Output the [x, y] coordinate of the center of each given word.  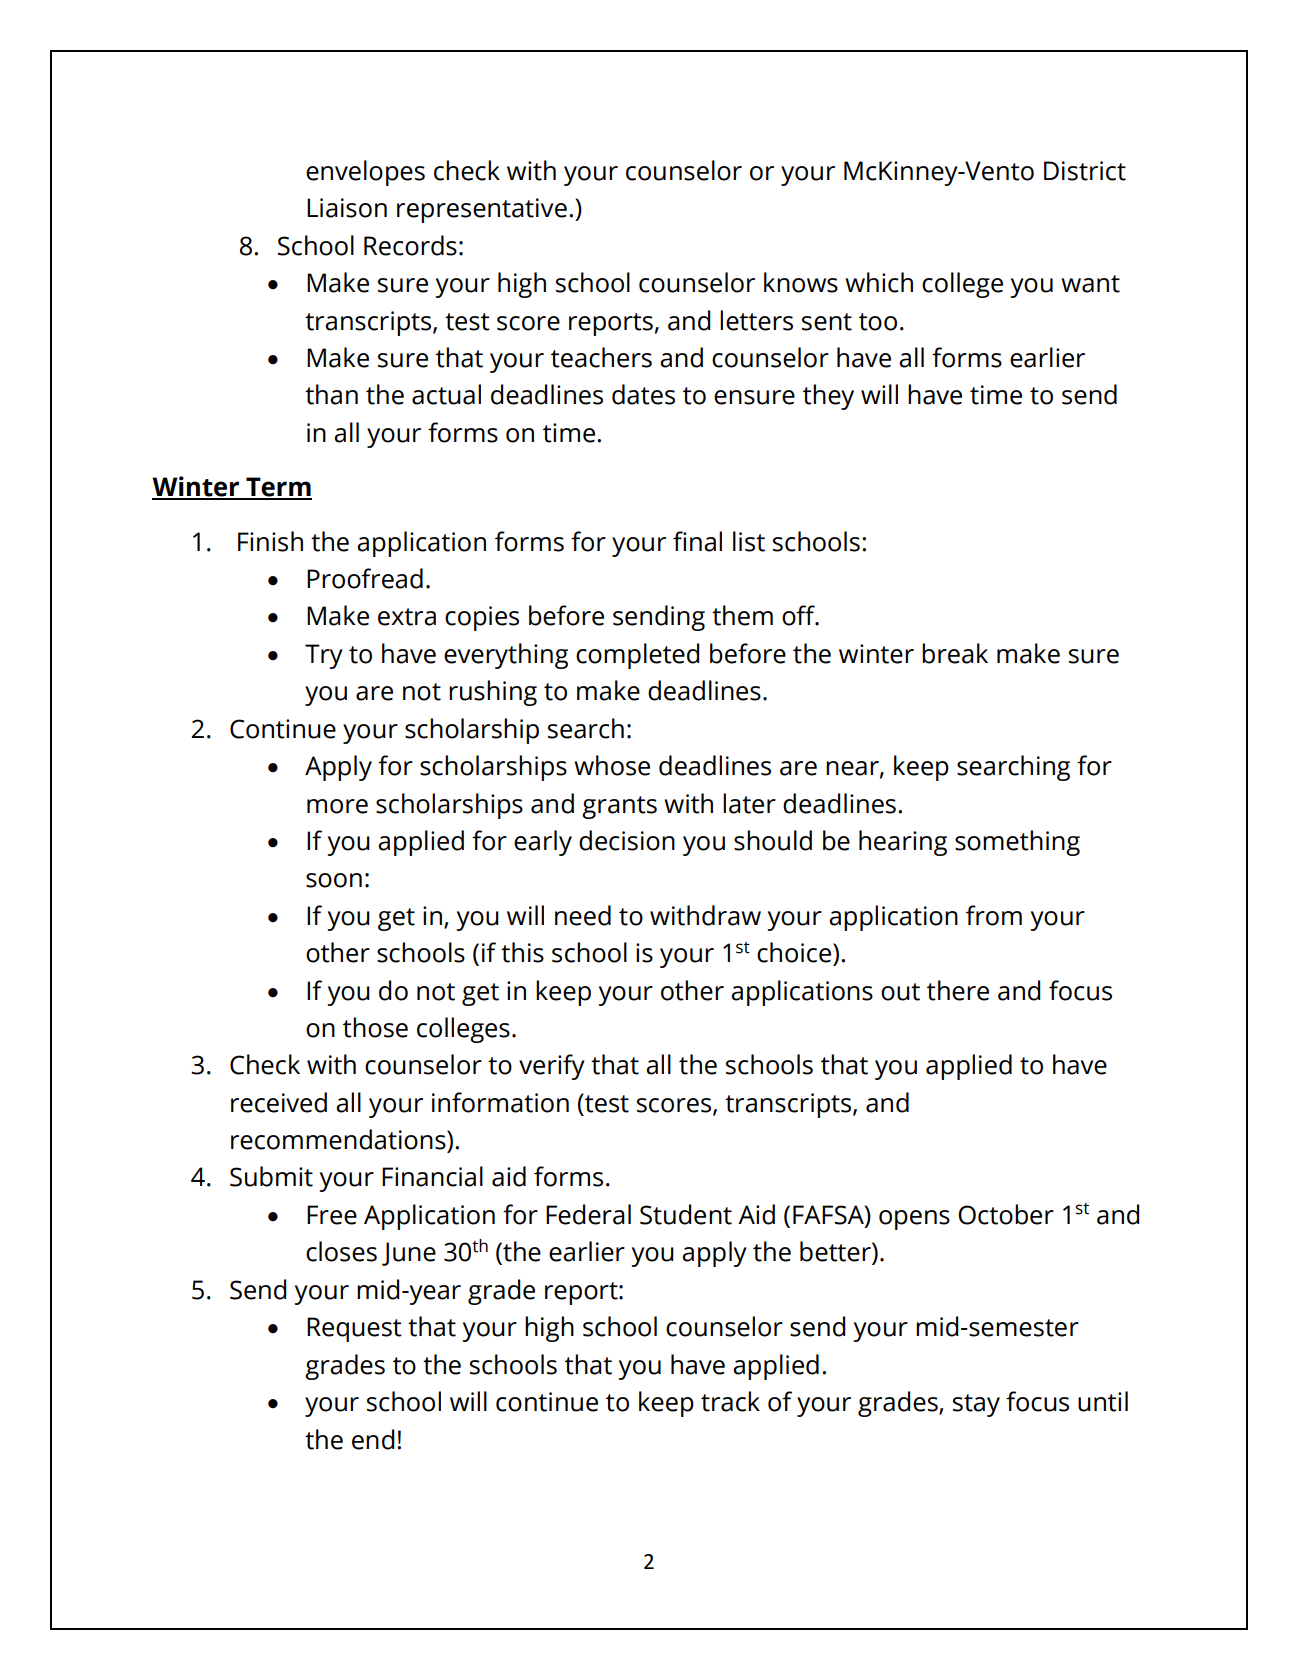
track [730, 1401]
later [749, 803]
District [1085, 171]
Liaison [347, 208]
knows [801, 282]
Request [354, 1329]
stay [976, 1405]
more [337, 806]
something [1017, 843]
